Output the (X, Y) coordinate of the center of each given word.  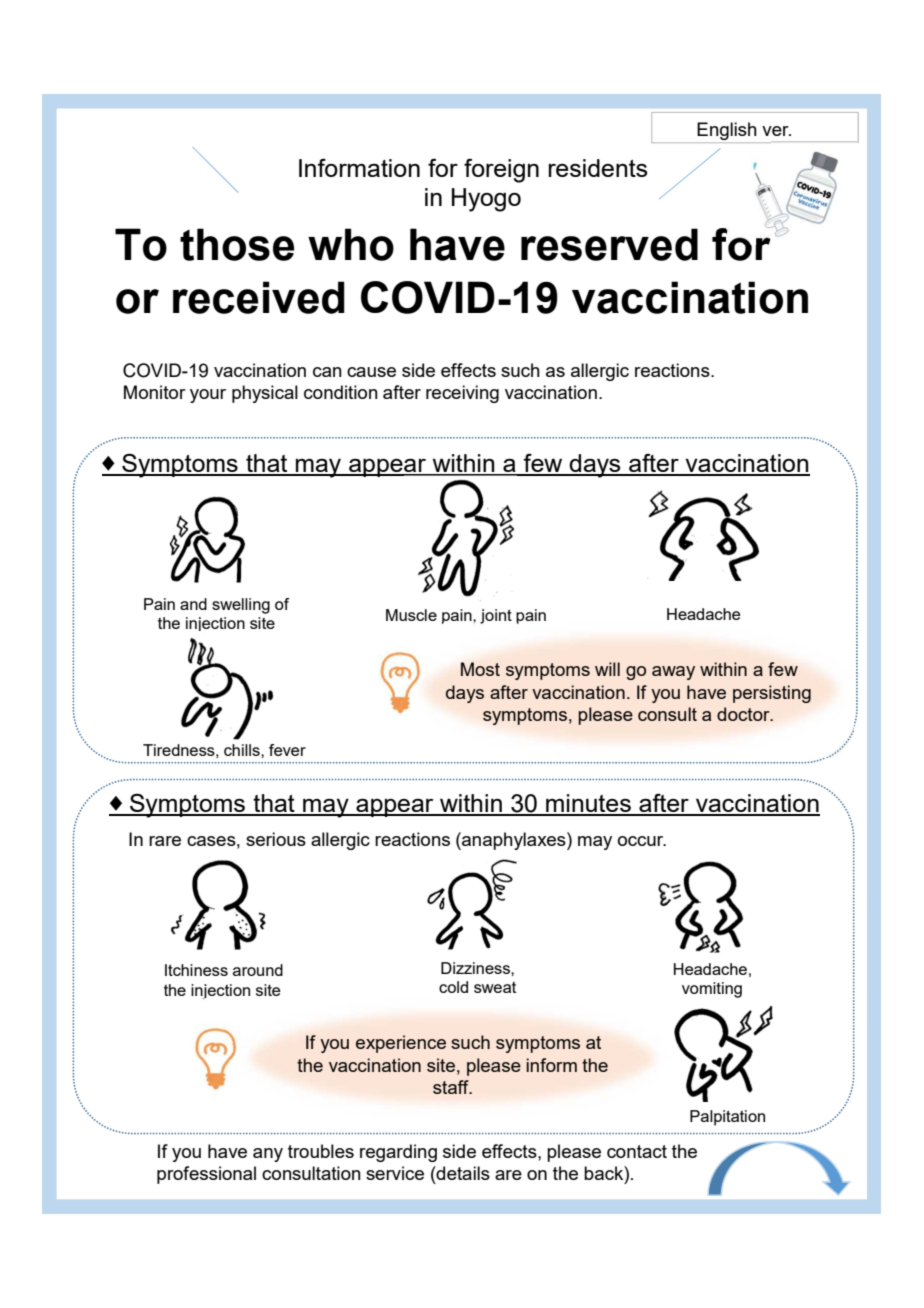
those (237, 244)
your (208, 396)
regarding (398, 1153)
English (727, 132)
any (268, 1155)
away (673, 673)
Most (480, 669)
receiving (462, 394)
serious (276, 839)
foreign (501, 170)
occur (642, 841)
